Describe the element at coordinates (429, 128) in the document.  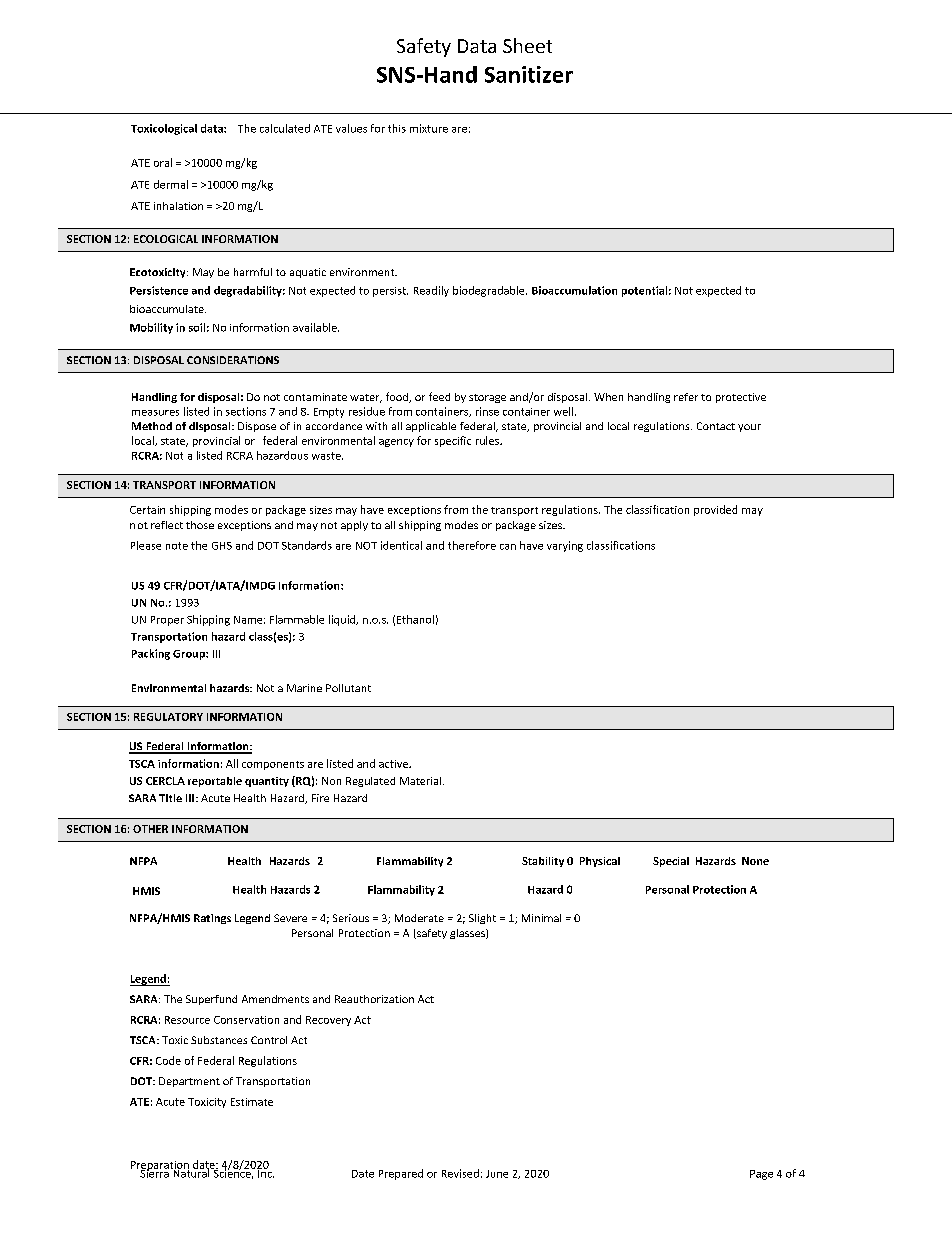
I see `mixture` at that location.
